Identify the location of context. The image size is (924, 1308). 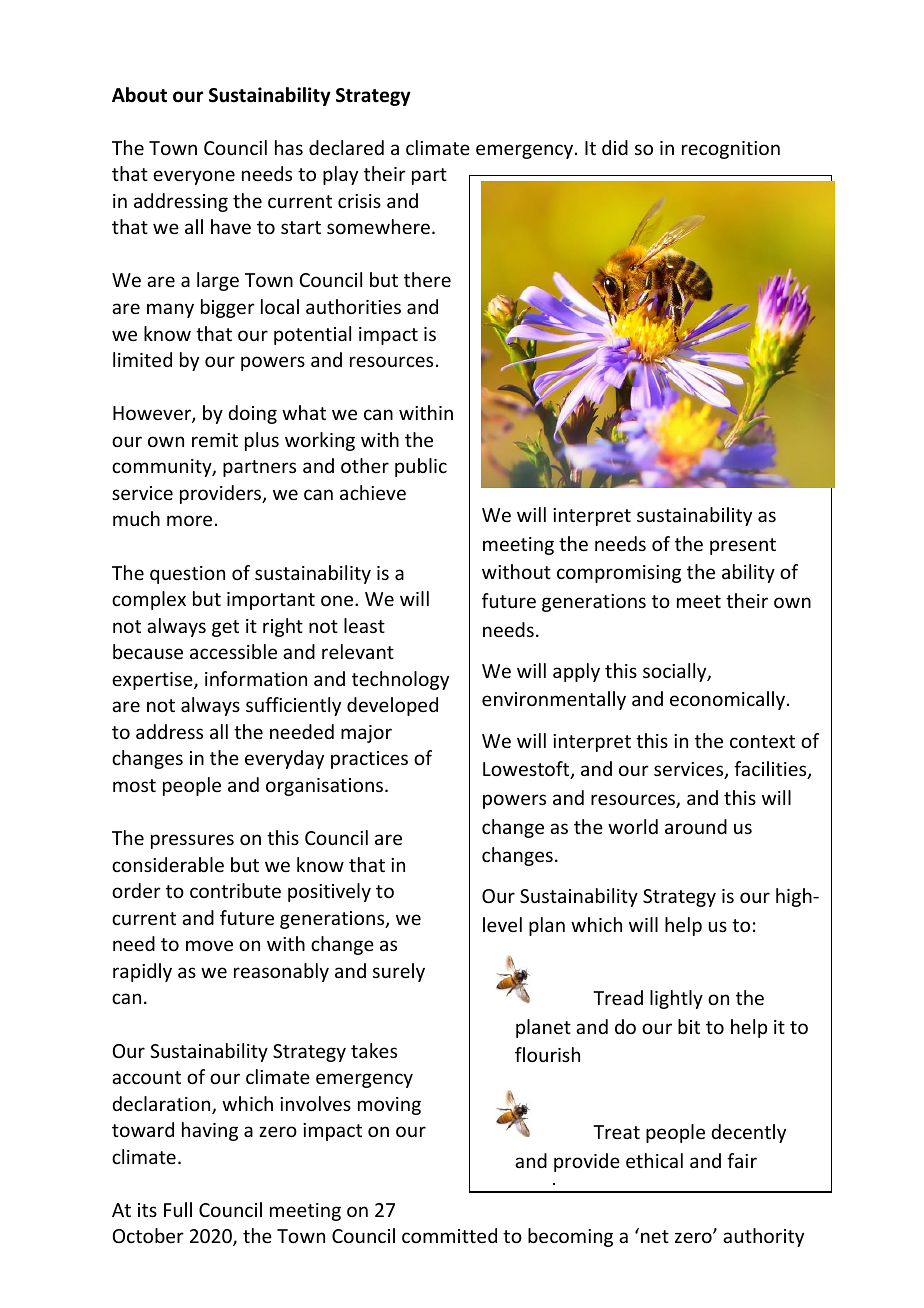
(762, 741).
